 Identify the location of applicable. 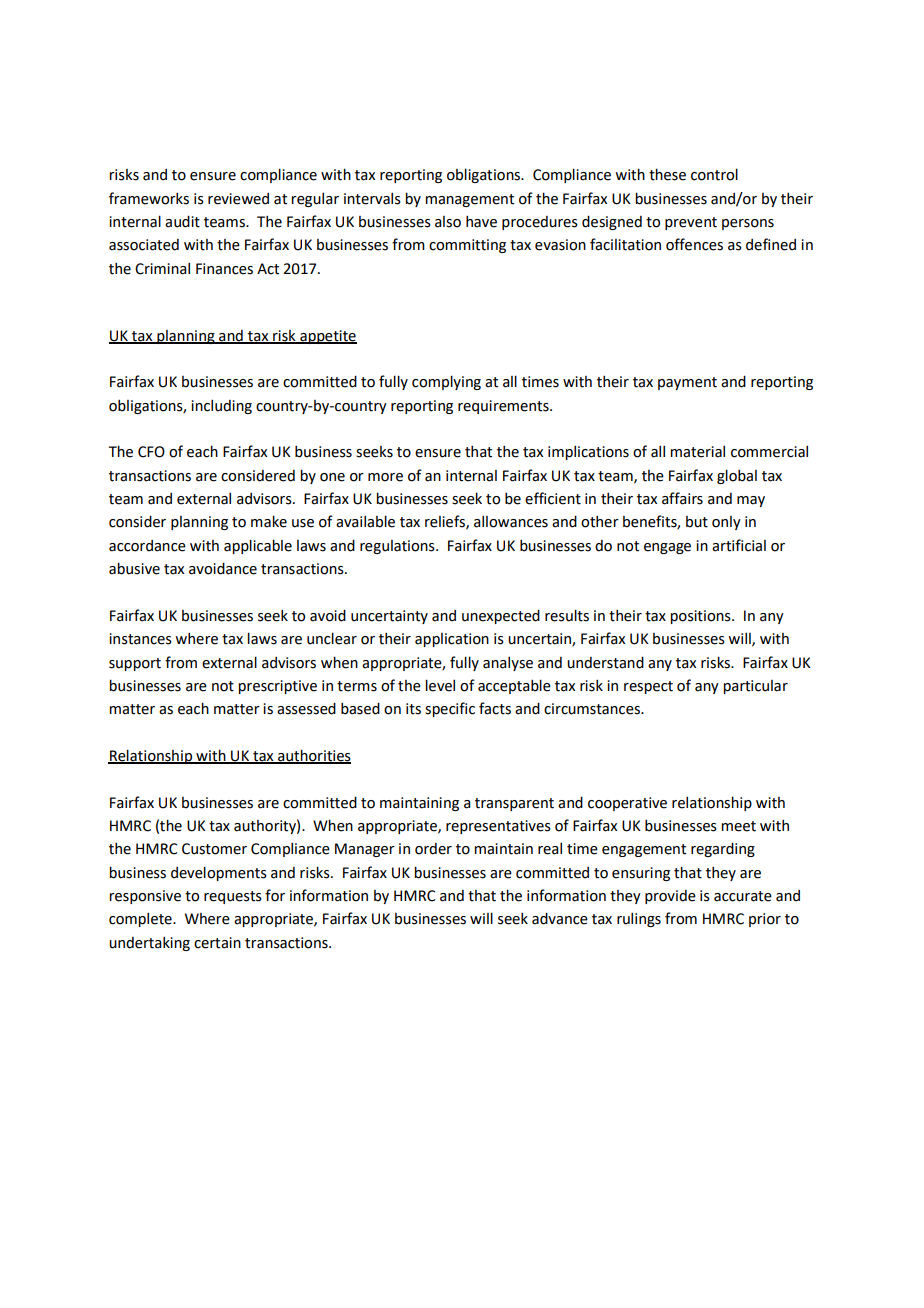
(258, 546).
